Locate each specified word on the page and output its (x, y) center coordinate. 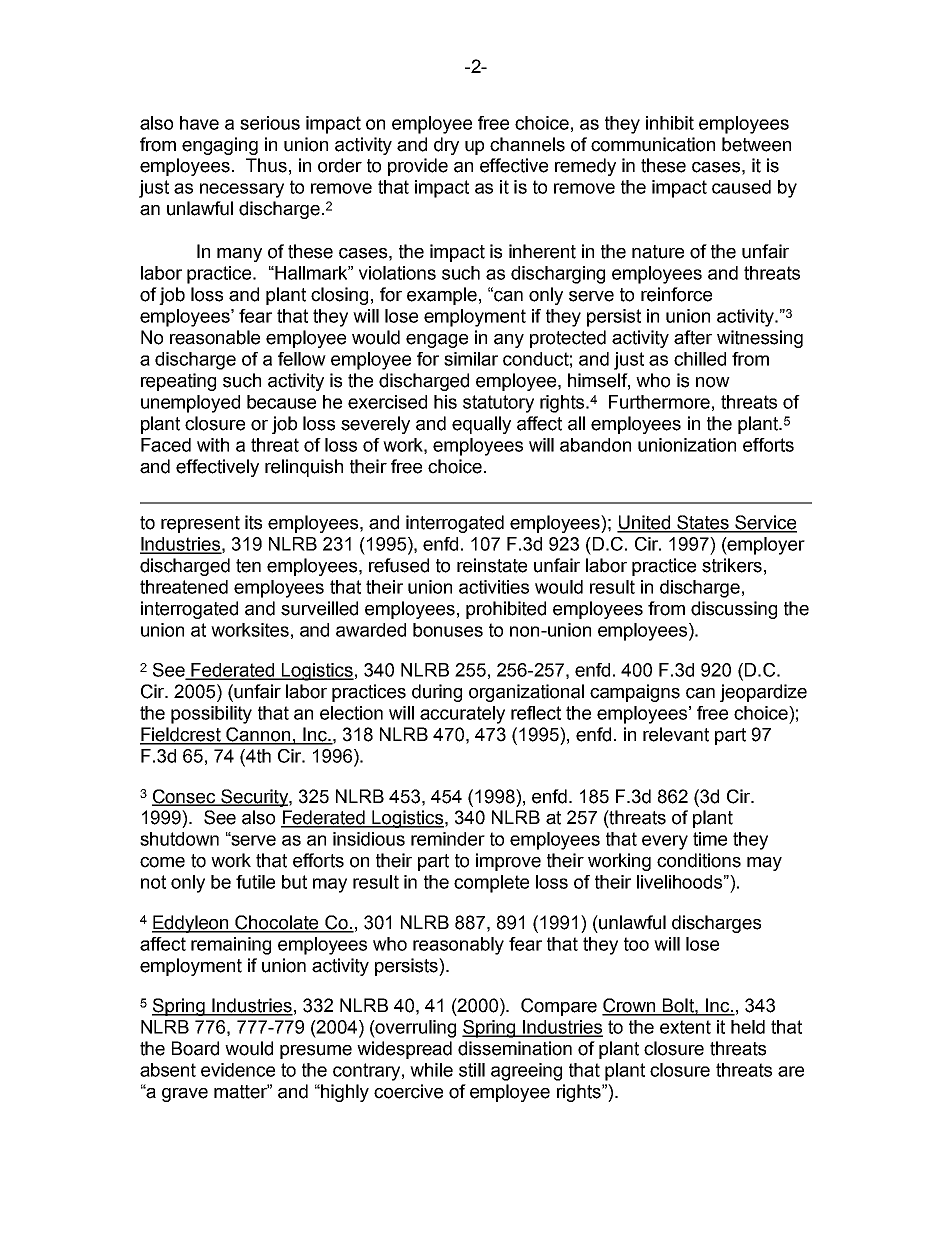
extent (685, 1027)
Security (254, 798)
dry (446, 146)
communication (653, 144)
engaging (220, 146)
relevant (676, 734)
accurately (462, 715)
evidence (238, 1070)
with (213, 445)
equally (481, 425)
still (472, 1070)
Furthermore (659, 402)
